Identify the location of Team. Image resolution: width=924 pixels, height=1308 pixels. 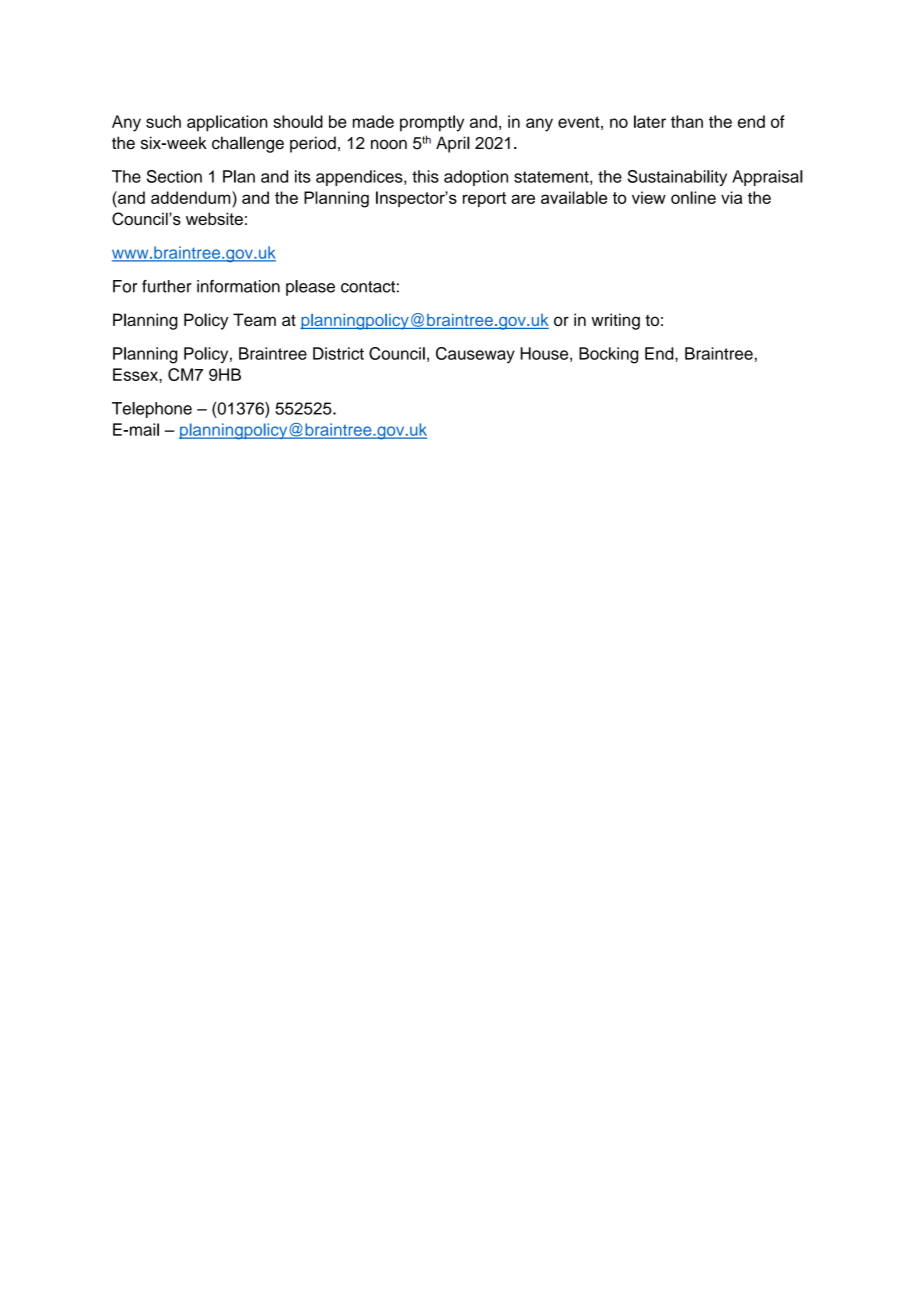
(254, 319).
